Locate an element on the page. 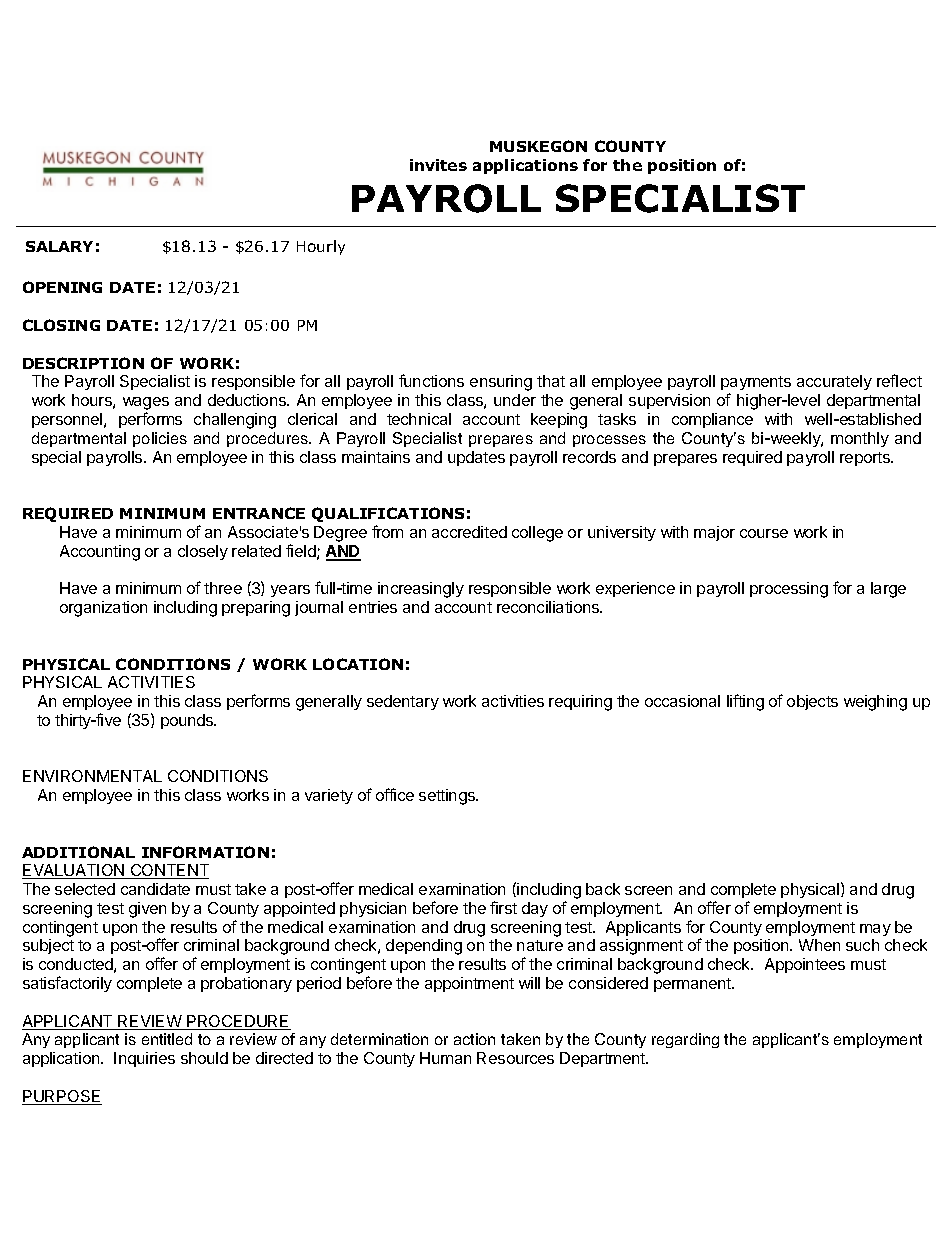 Image resolution: width=952 pixels, height=1233 pixels. accurately is located at coordinates (834, 382).
